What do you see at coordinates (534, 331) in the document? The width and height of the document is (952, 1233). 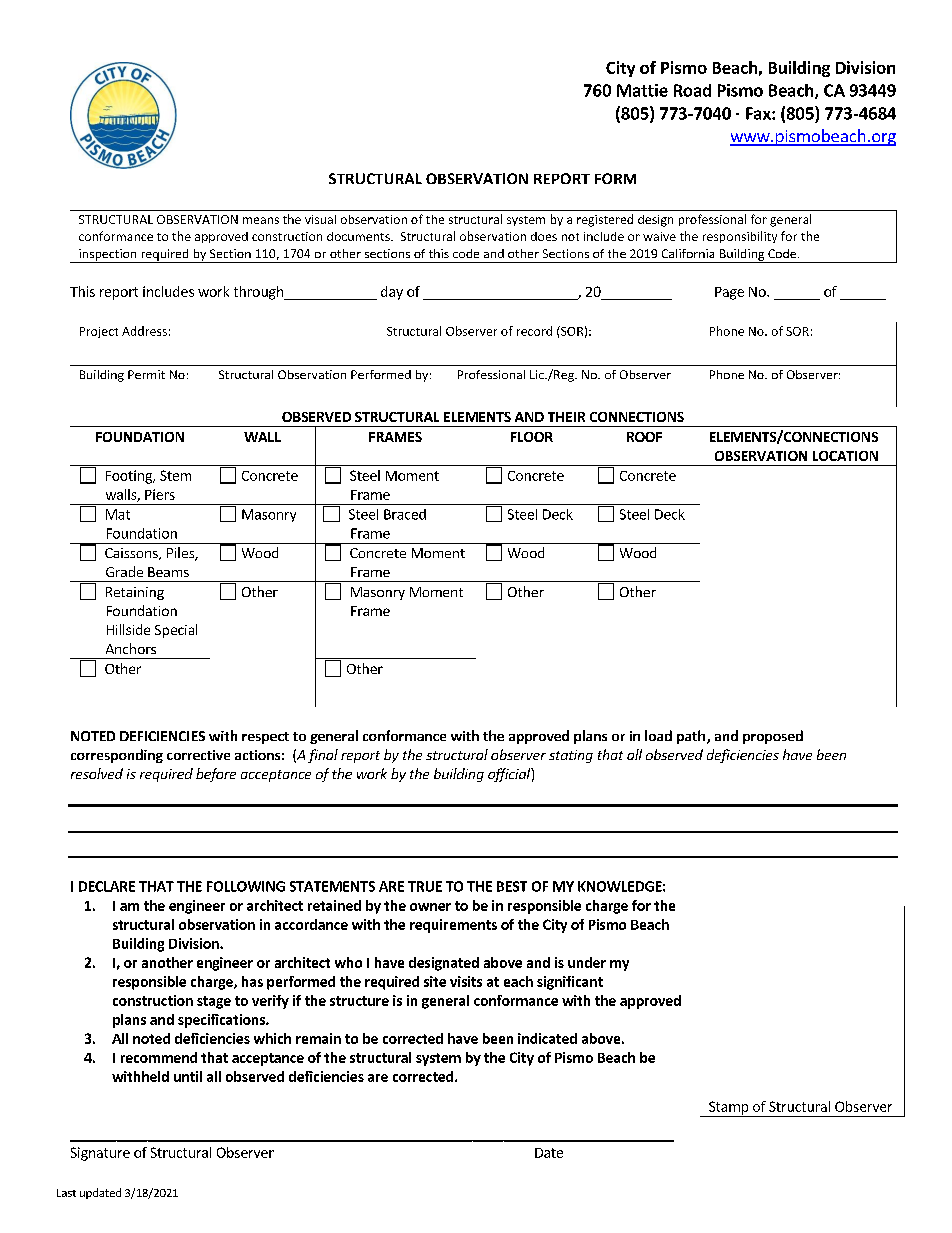 I see `record` at bounding box center [534, 331].
